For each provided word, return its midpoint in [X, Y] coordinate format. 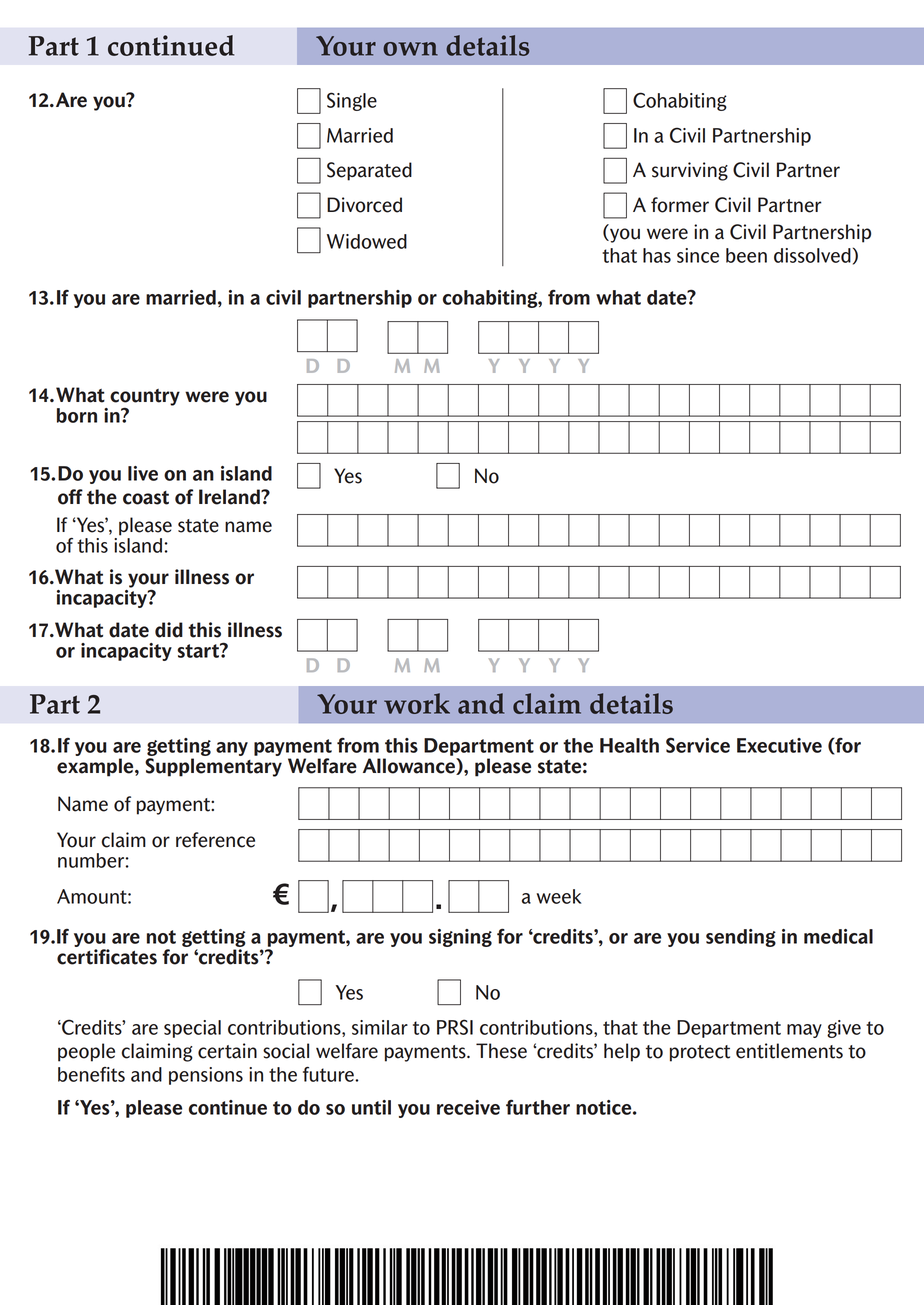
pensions [206, 1076]
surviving [690, 171]
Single [352, 101]
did [169, 630]
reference [215, 840]
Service [698, 745]
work [417, 703]
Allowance [410, 766]
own [410, 49]
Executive [779, 745]
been [746, 255]
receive [468, 1107]
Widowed [367, 241]
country [145, 398]
